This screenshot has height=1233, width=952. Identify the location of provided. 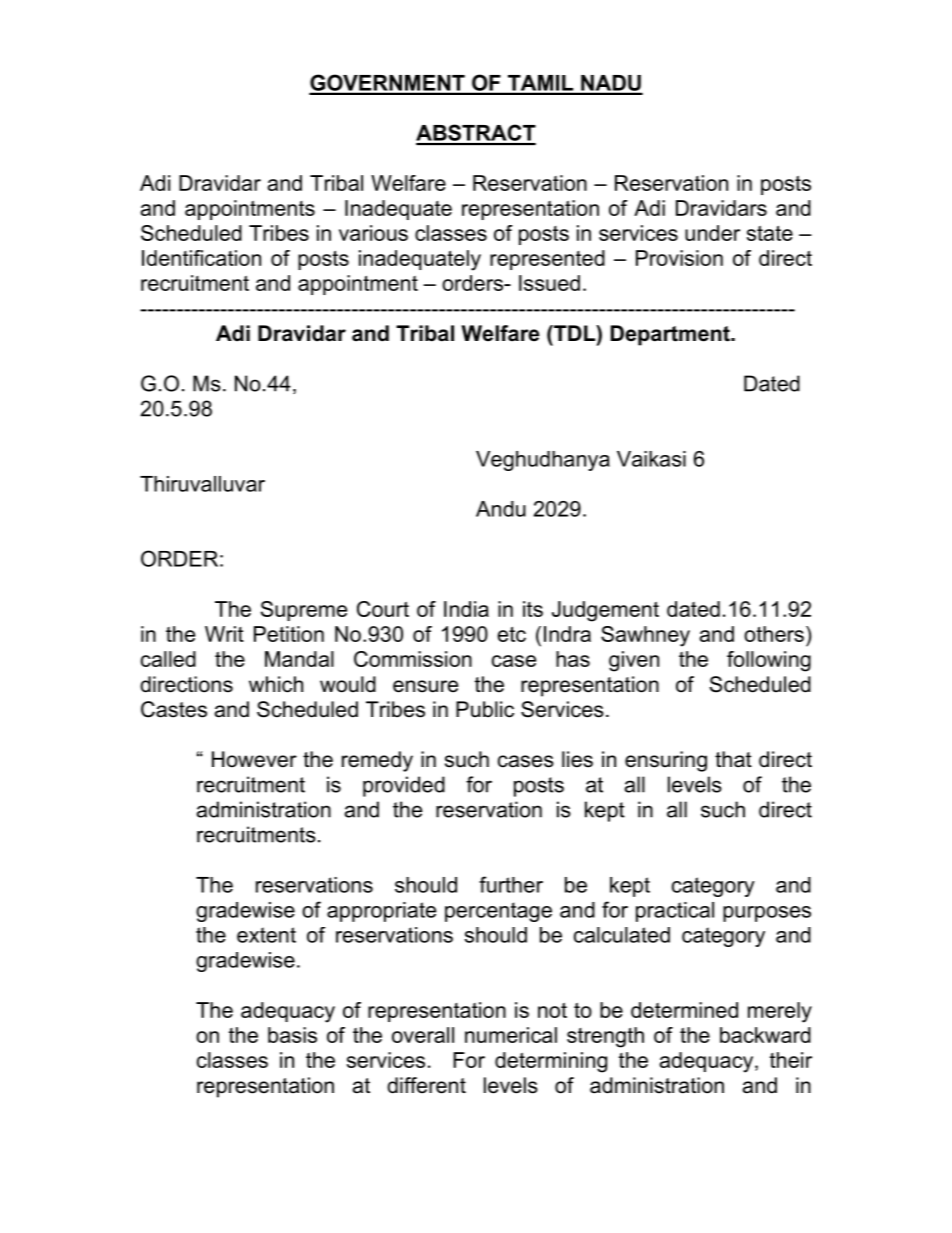
(404, 786).
